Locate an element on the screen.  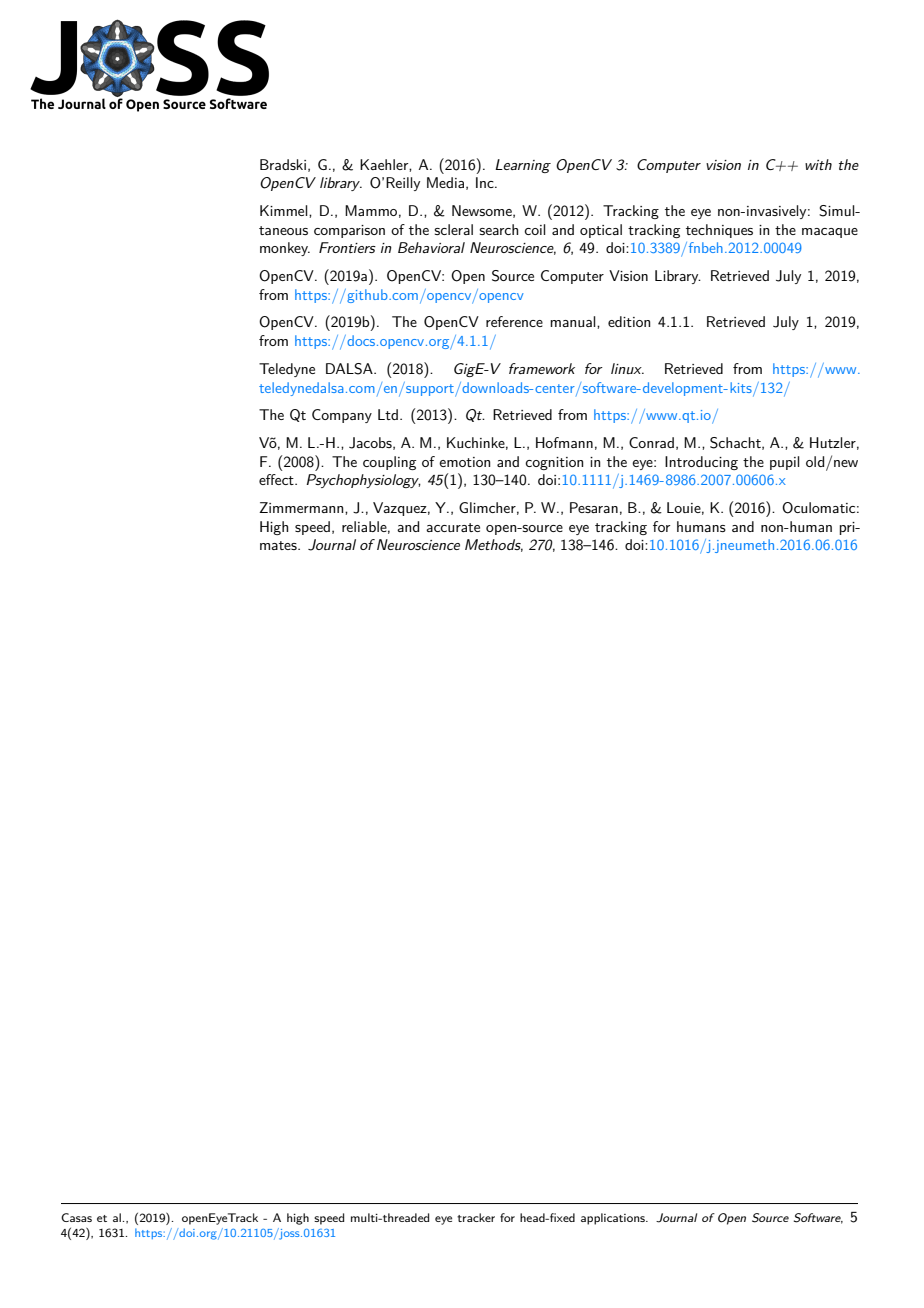
techniques is located at coordinates (719, 231).
